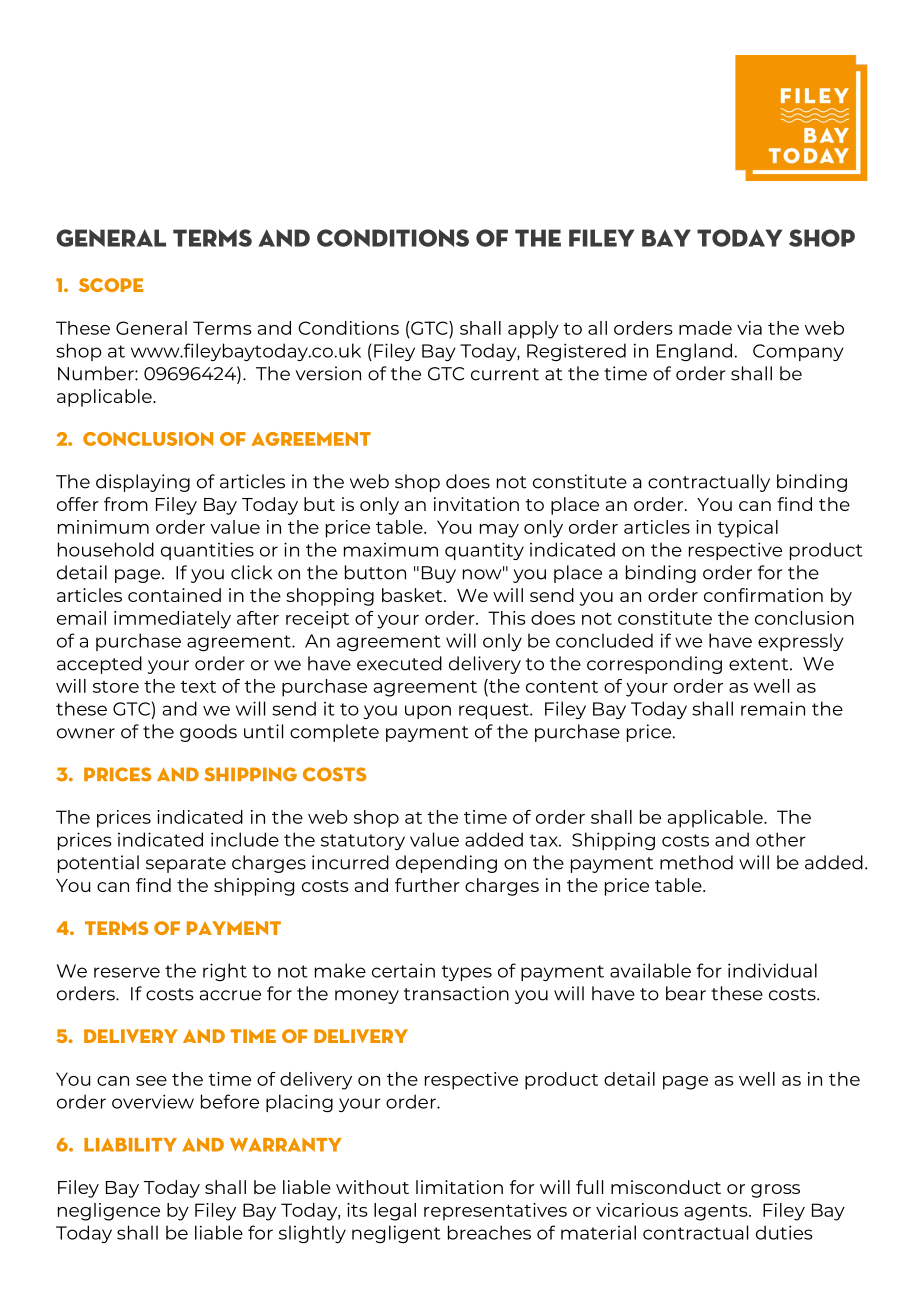  I want to click on apply, so click(533, 330).
